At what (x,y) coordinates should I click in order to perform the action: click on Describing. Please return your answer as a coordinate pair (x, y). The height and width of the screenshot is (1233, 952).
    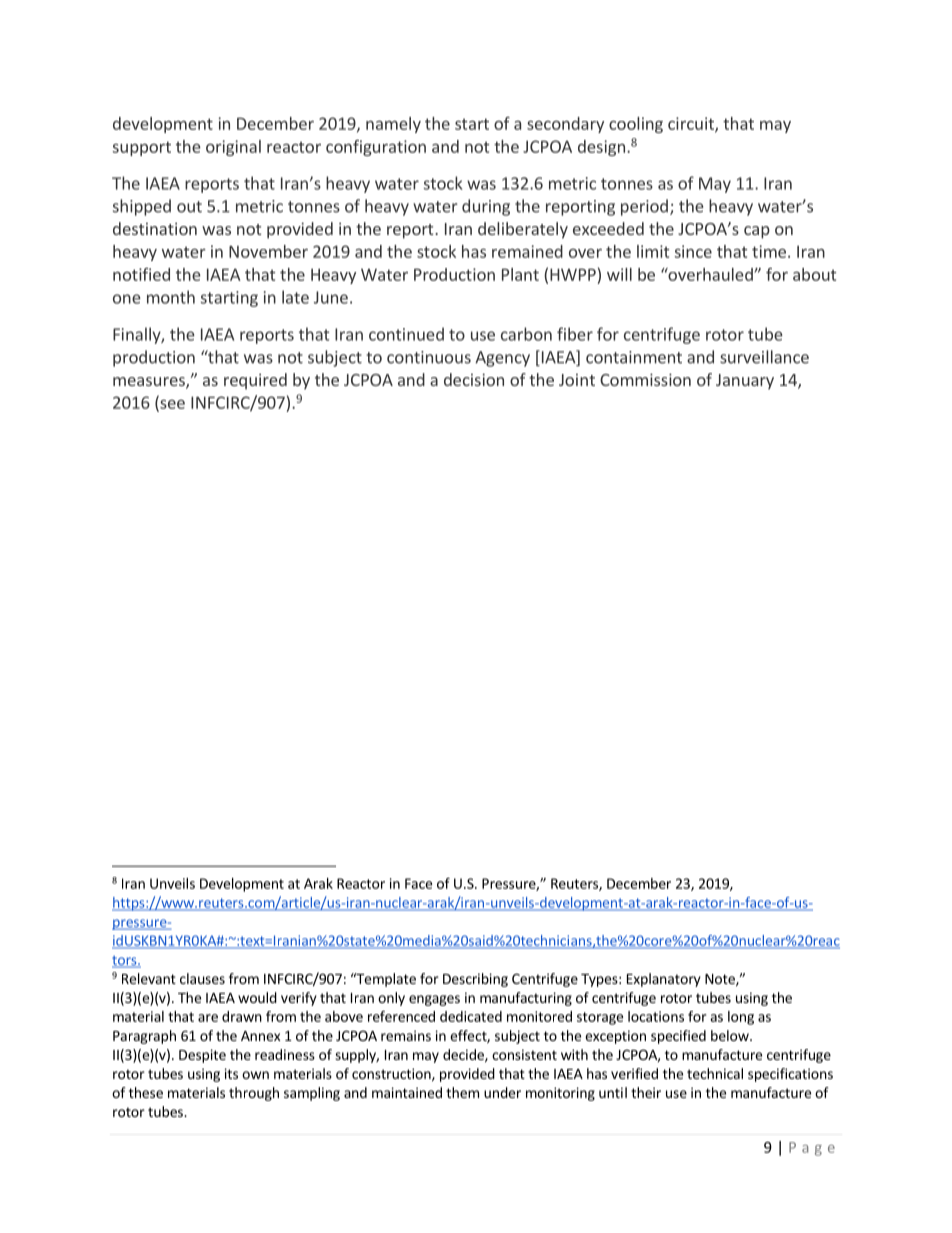
    Looking at the image, I should click on (475, 980).
